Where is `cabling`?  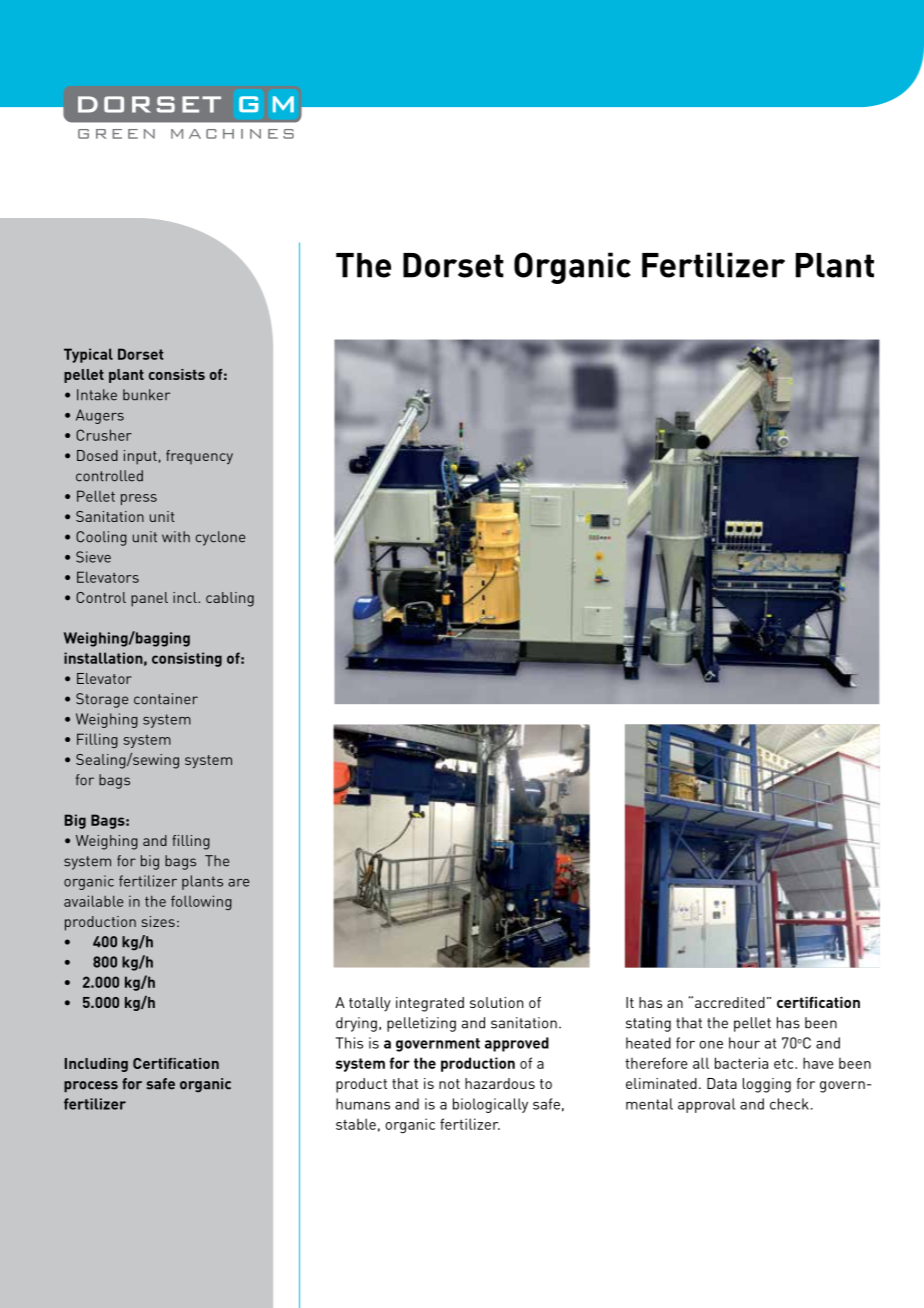 cabling is located at coordinates (230, 599).
